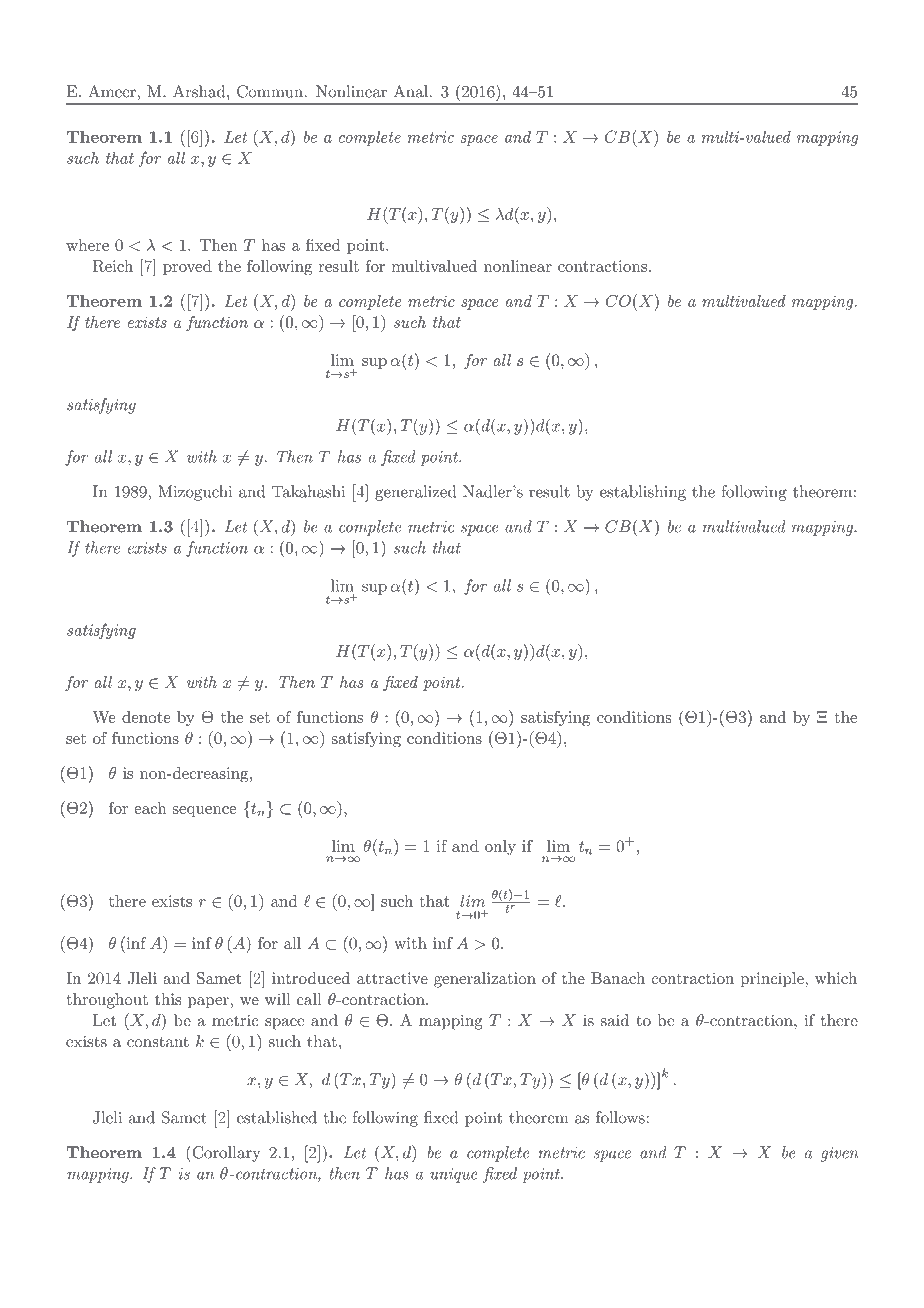 The image size is (924, 1308). I want to click on Commun, so click(270, 91).
